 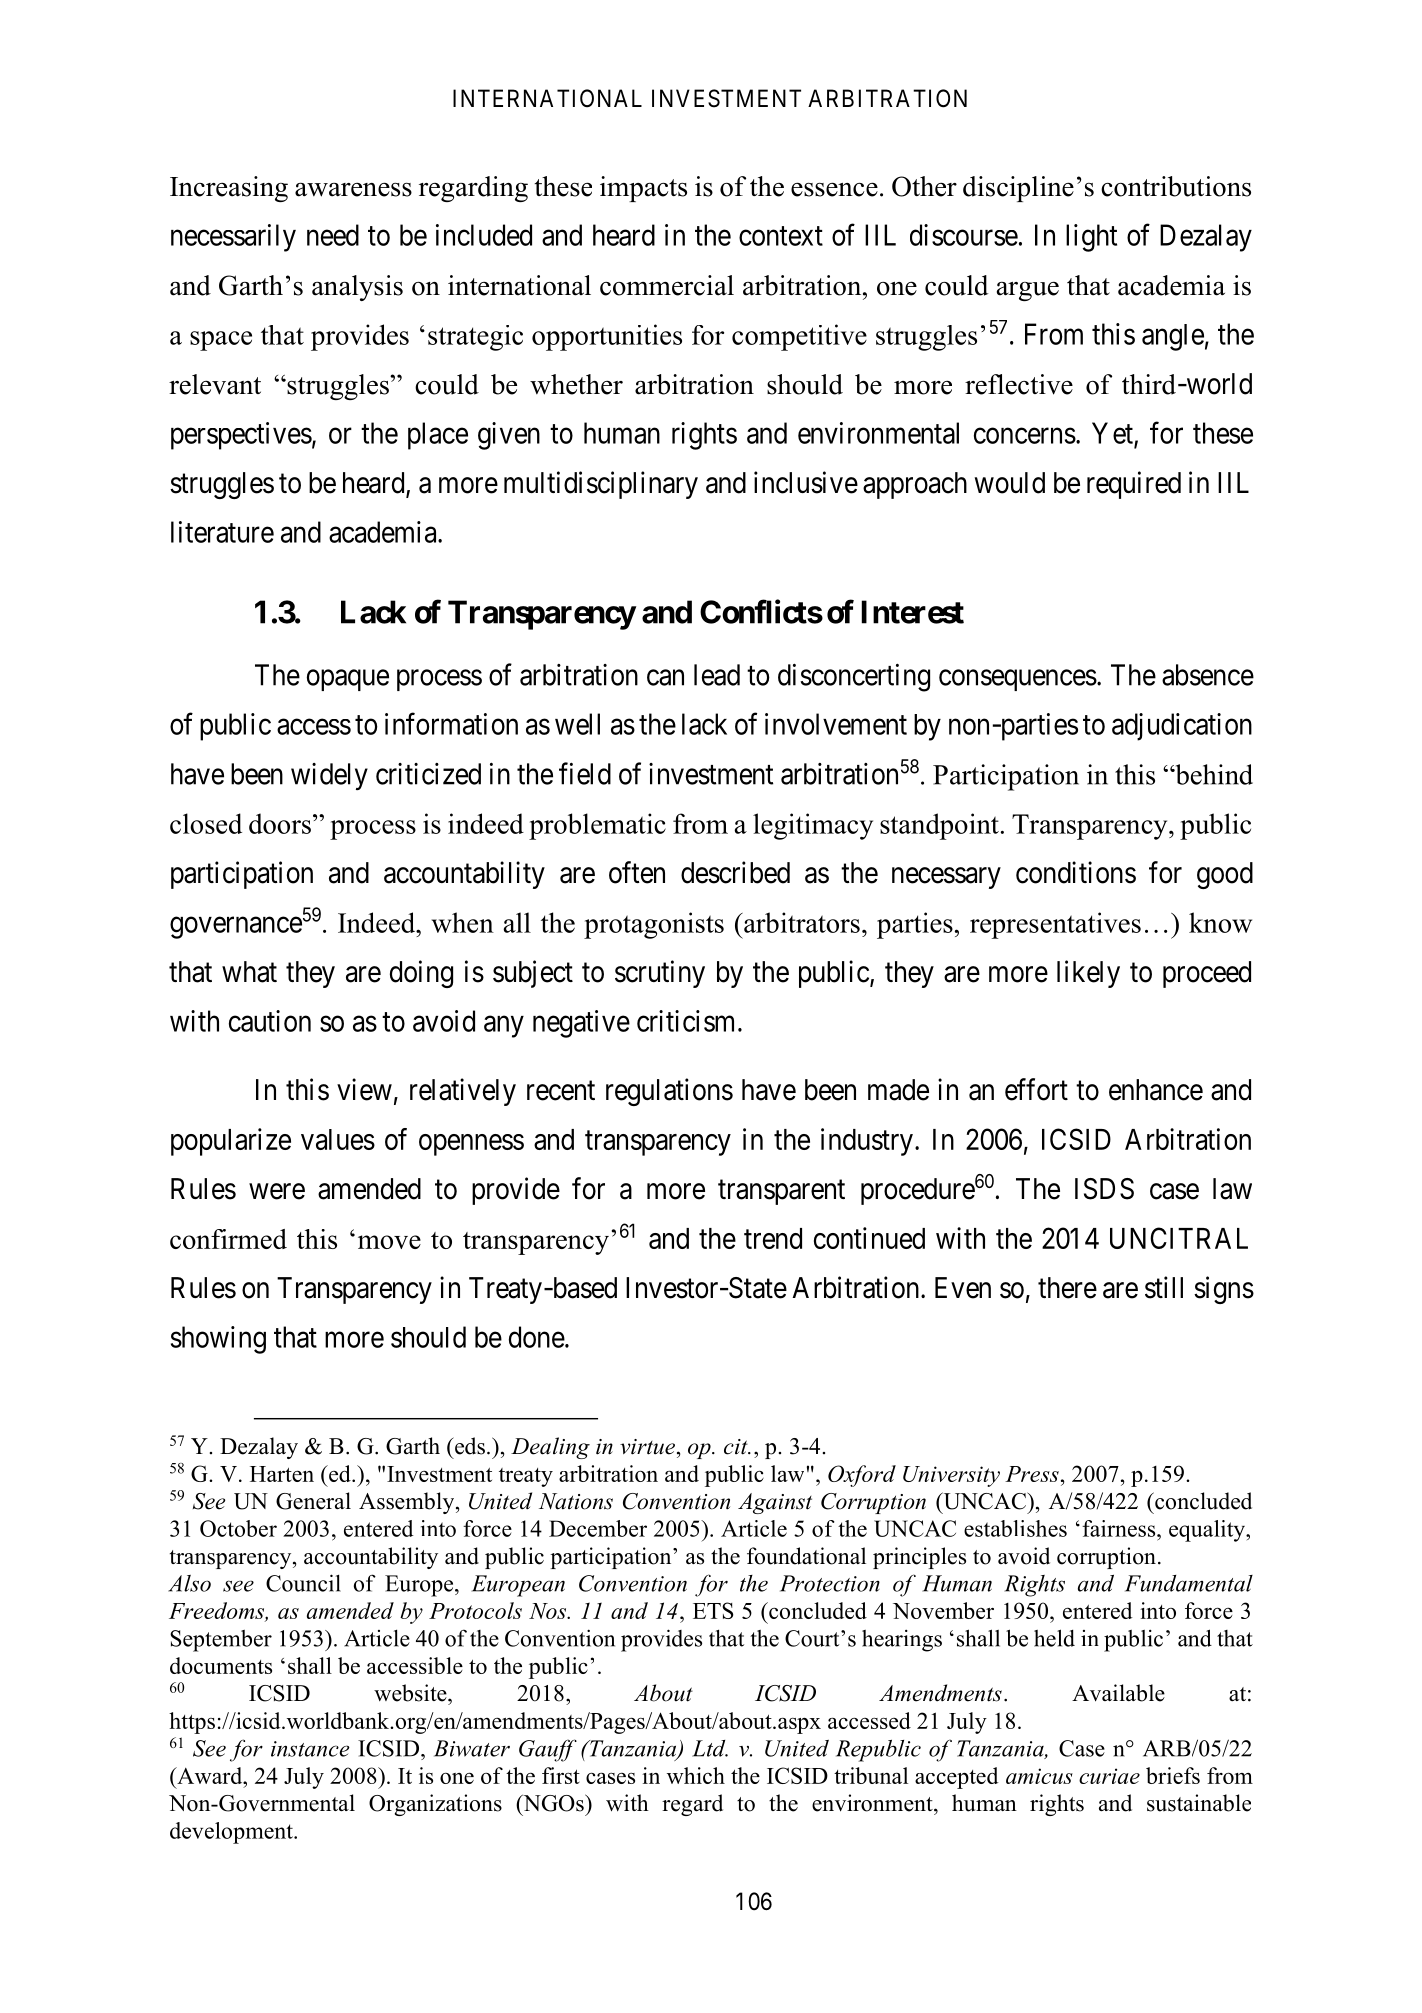 What do you see at coordinates (1067, 1288) in the screenshot?
I see `there` at bounding box center [1067, 1288].
